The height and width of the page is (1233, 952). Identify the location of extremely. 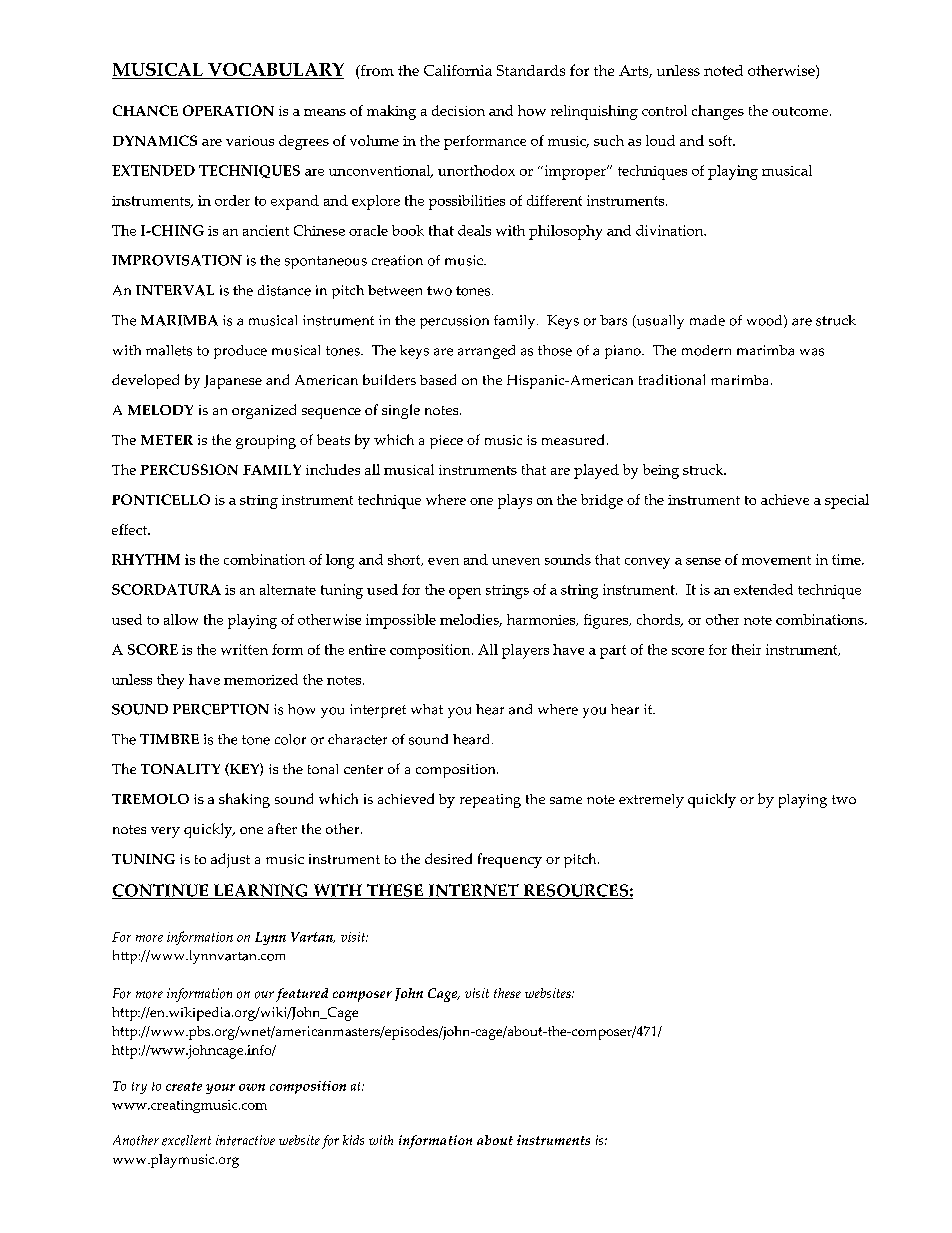
(651, 801).
